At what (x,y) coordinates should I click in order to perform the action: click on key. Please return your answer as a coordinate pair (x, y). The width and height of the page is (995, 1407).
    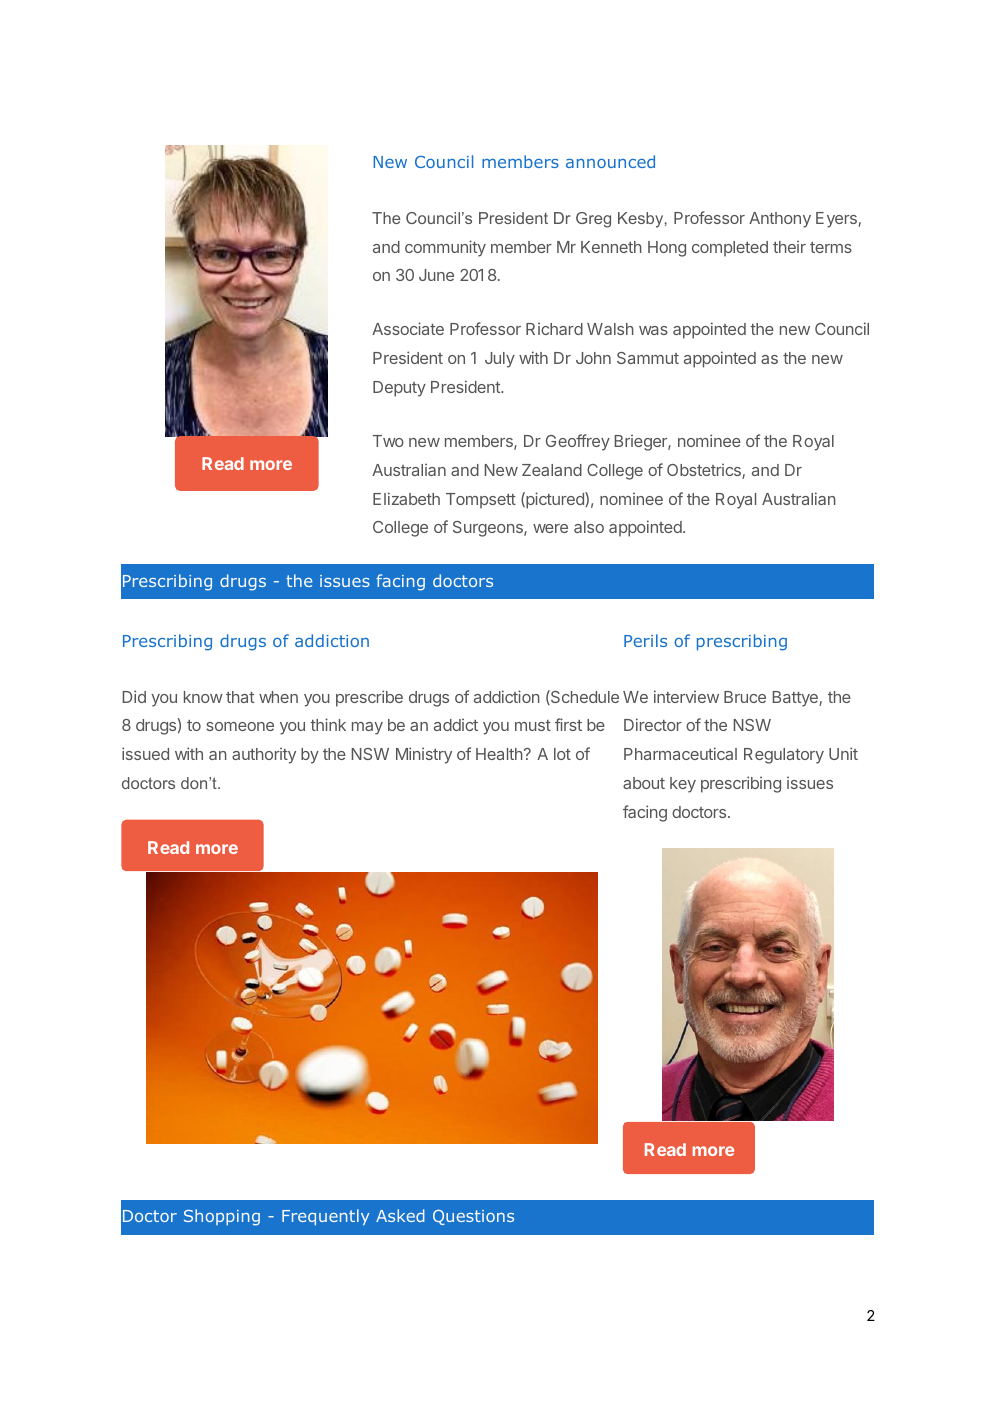
    Looking at the image, I should click on (683, 785).
